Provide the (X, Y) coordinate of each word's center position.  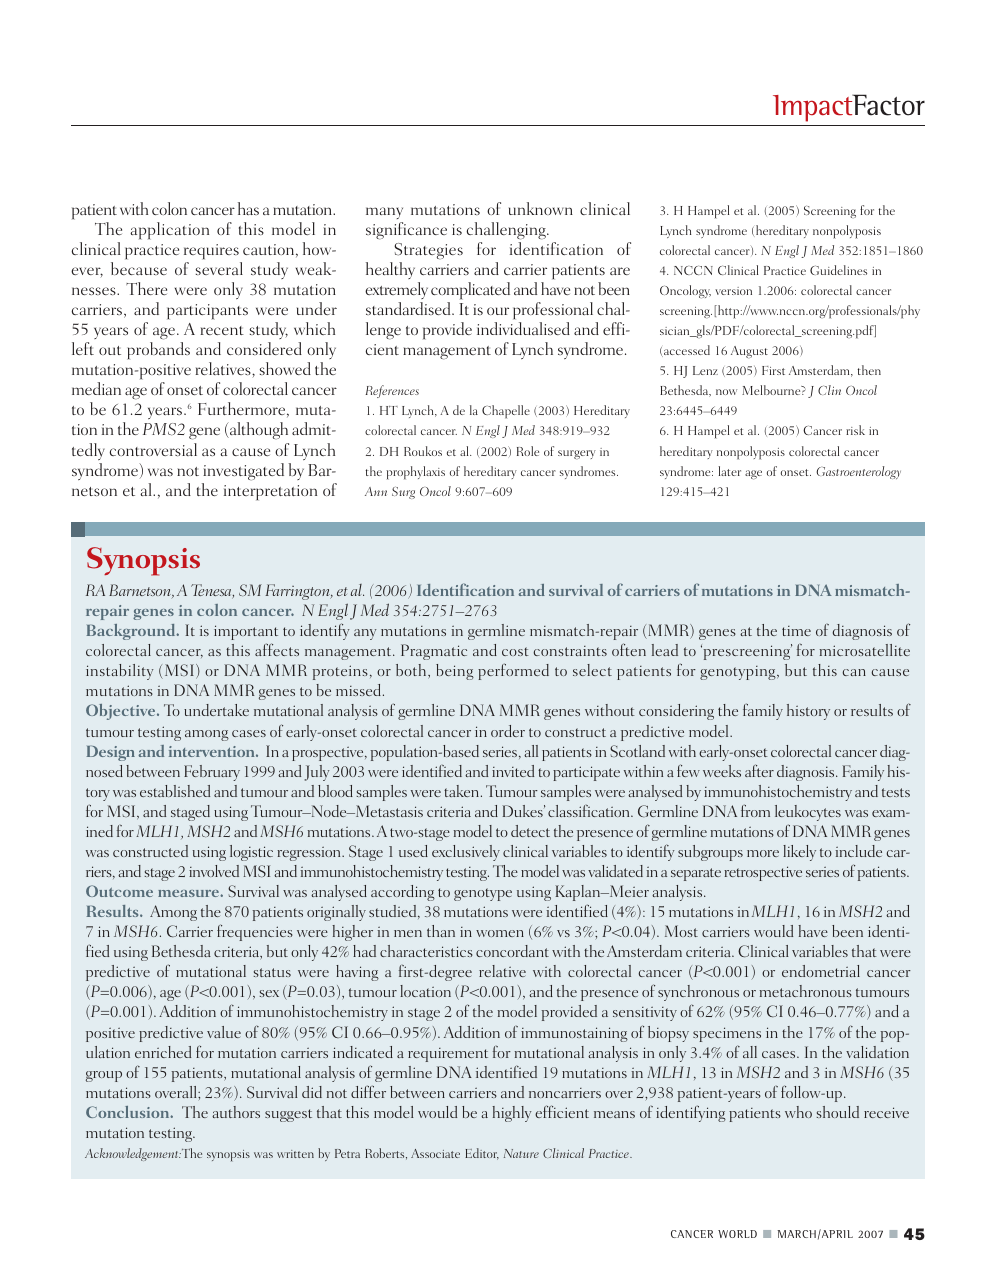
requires (211, 252)
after (759, 770)
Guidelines (838, 270)
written (295, 1154)
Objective (122, 712)
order (508, 731)
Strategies (428, 251)
